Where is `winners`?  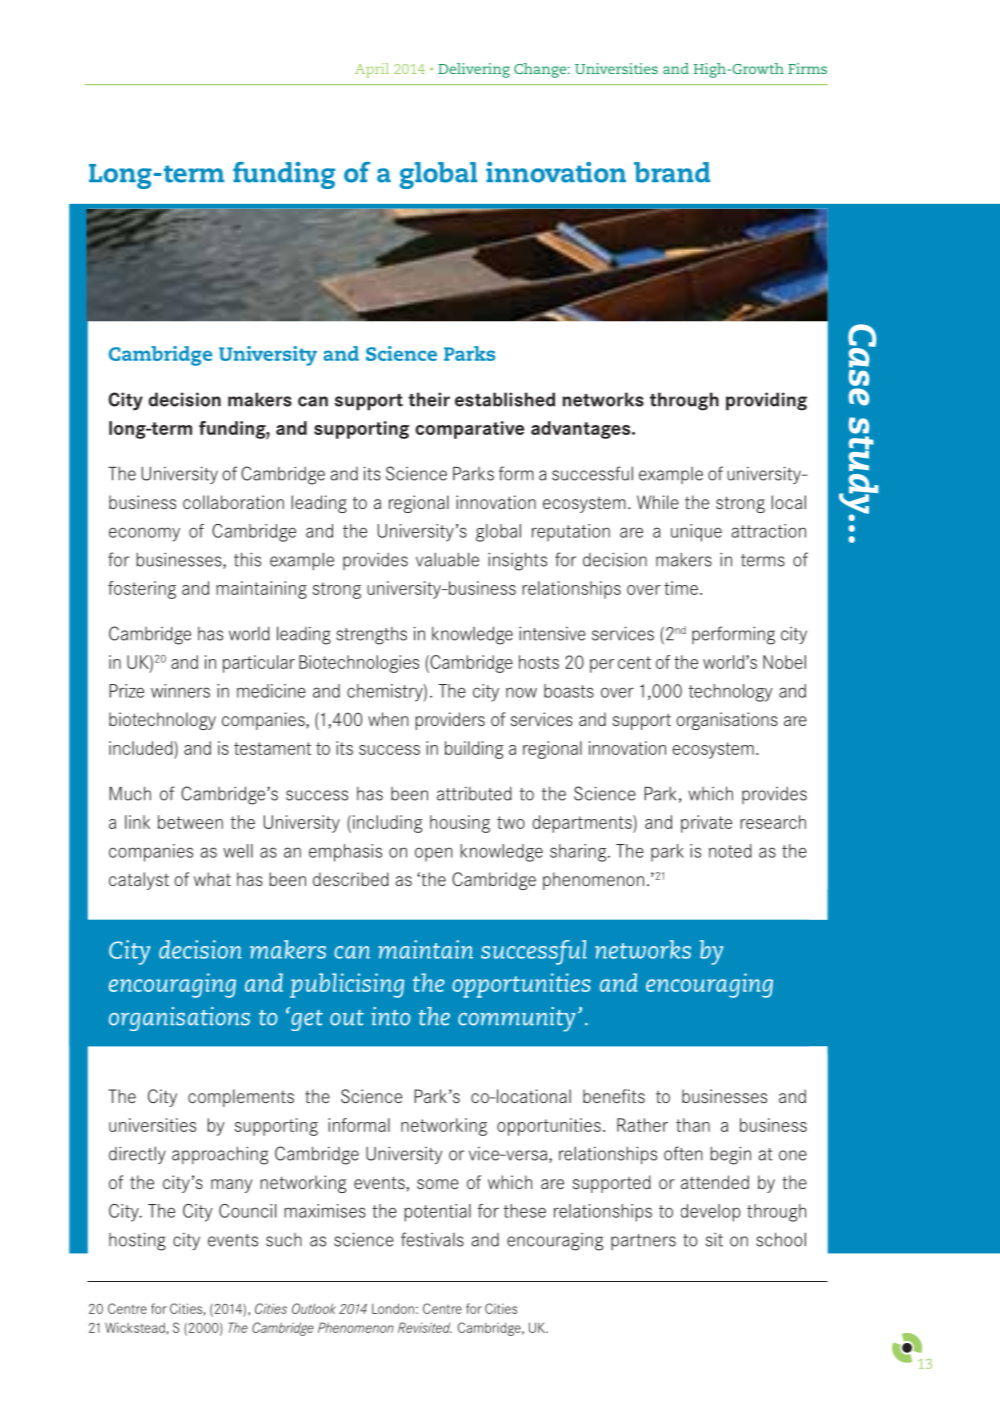 winners is located at coordinates (180, 691).
